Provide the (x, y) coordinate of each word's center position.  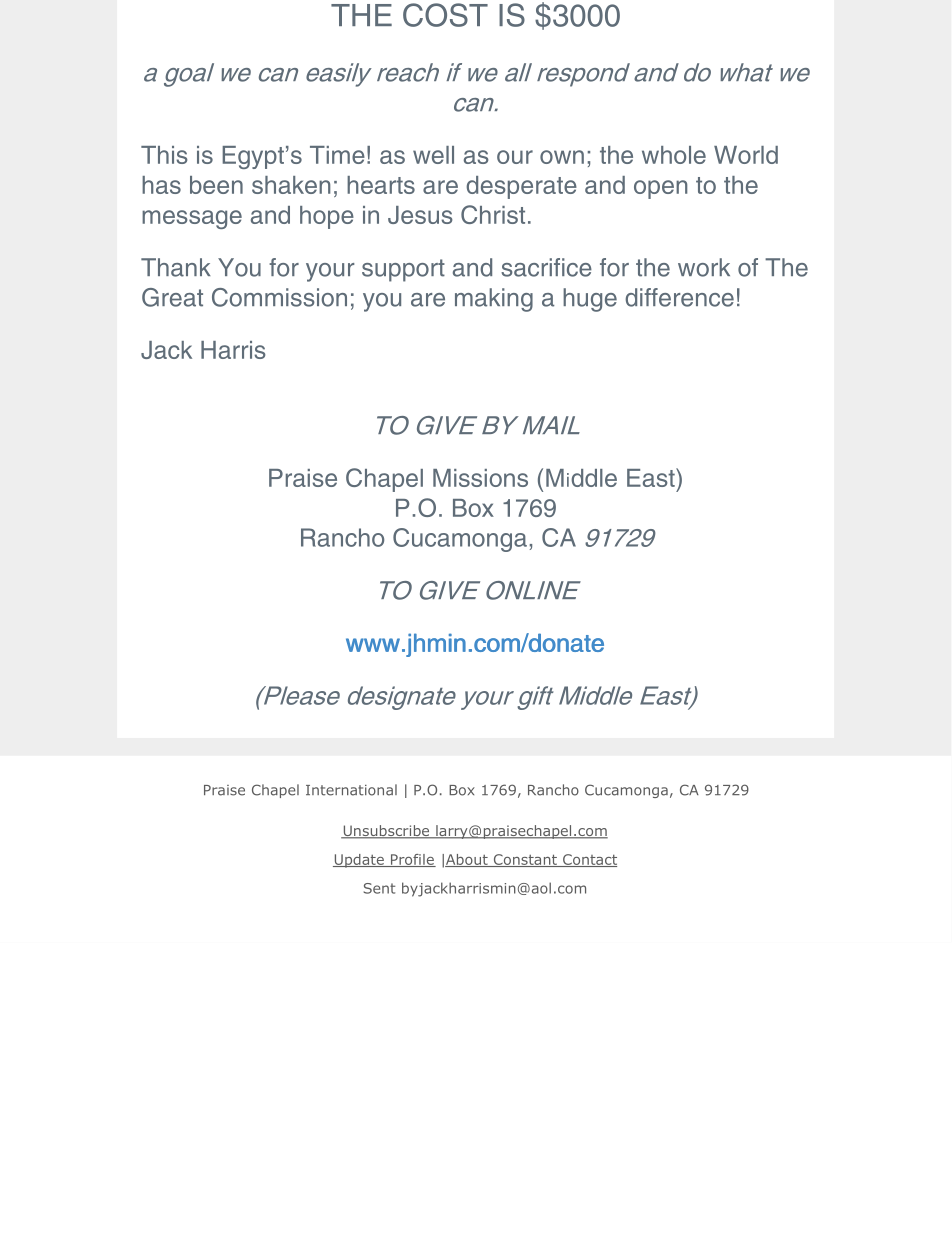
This (164, 155)
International (351, 790)
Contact (589, 860)
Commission (279, 297)
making (494, 300)
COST (445, 15)
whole (674, 155)
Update (359, 861)
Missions (480, 478)
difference (679, 297)
